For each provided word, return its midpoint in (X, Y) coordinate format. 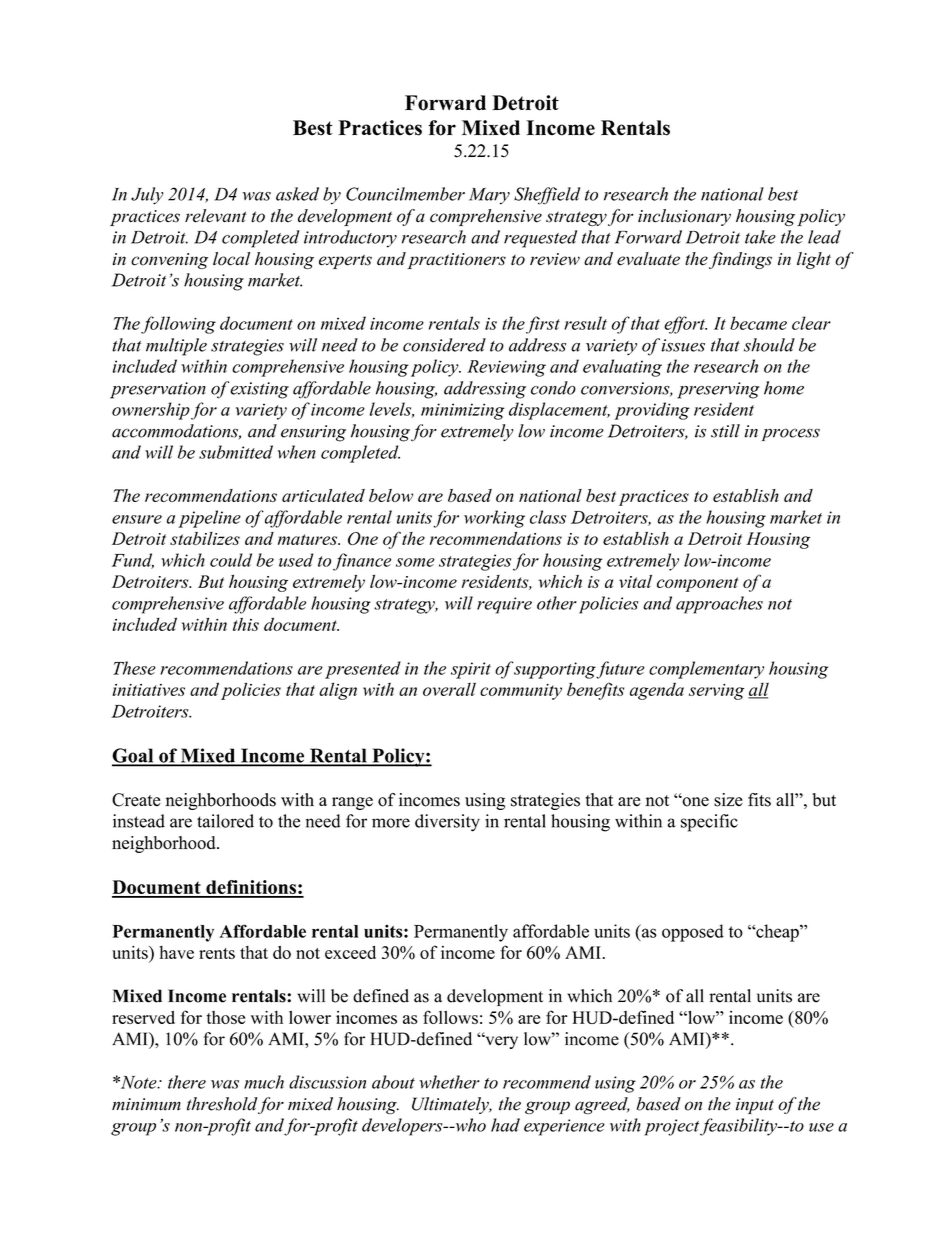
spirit (471, 670)
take (760, 237)
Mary (489, 196)
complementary (706, 670)
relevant (216, 216)
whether (449, 1082)
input (755, 1106)
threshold (222, 1104)
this (246, 624)
